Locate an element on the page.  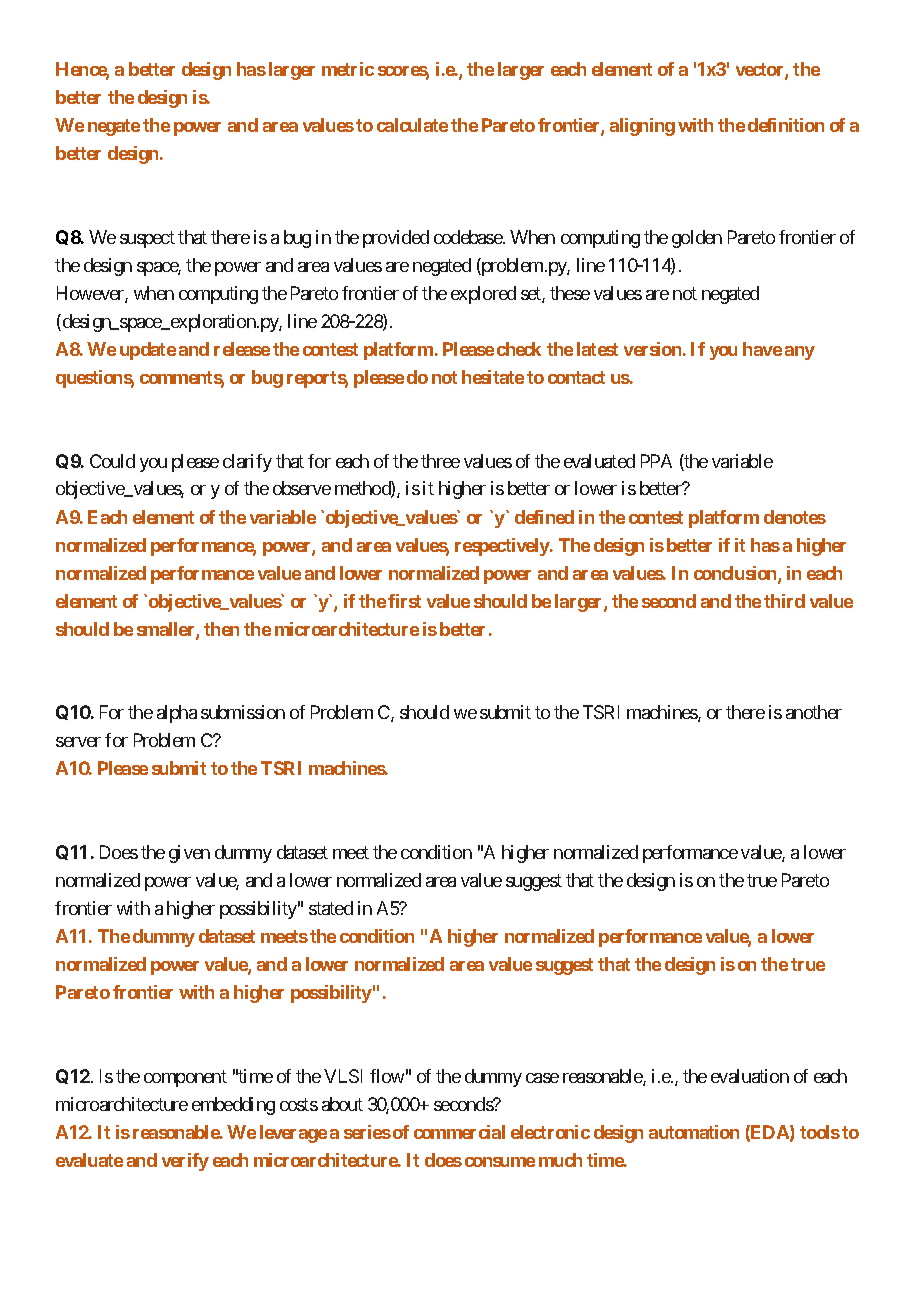
calculate is located at coordinates (412, 125).
